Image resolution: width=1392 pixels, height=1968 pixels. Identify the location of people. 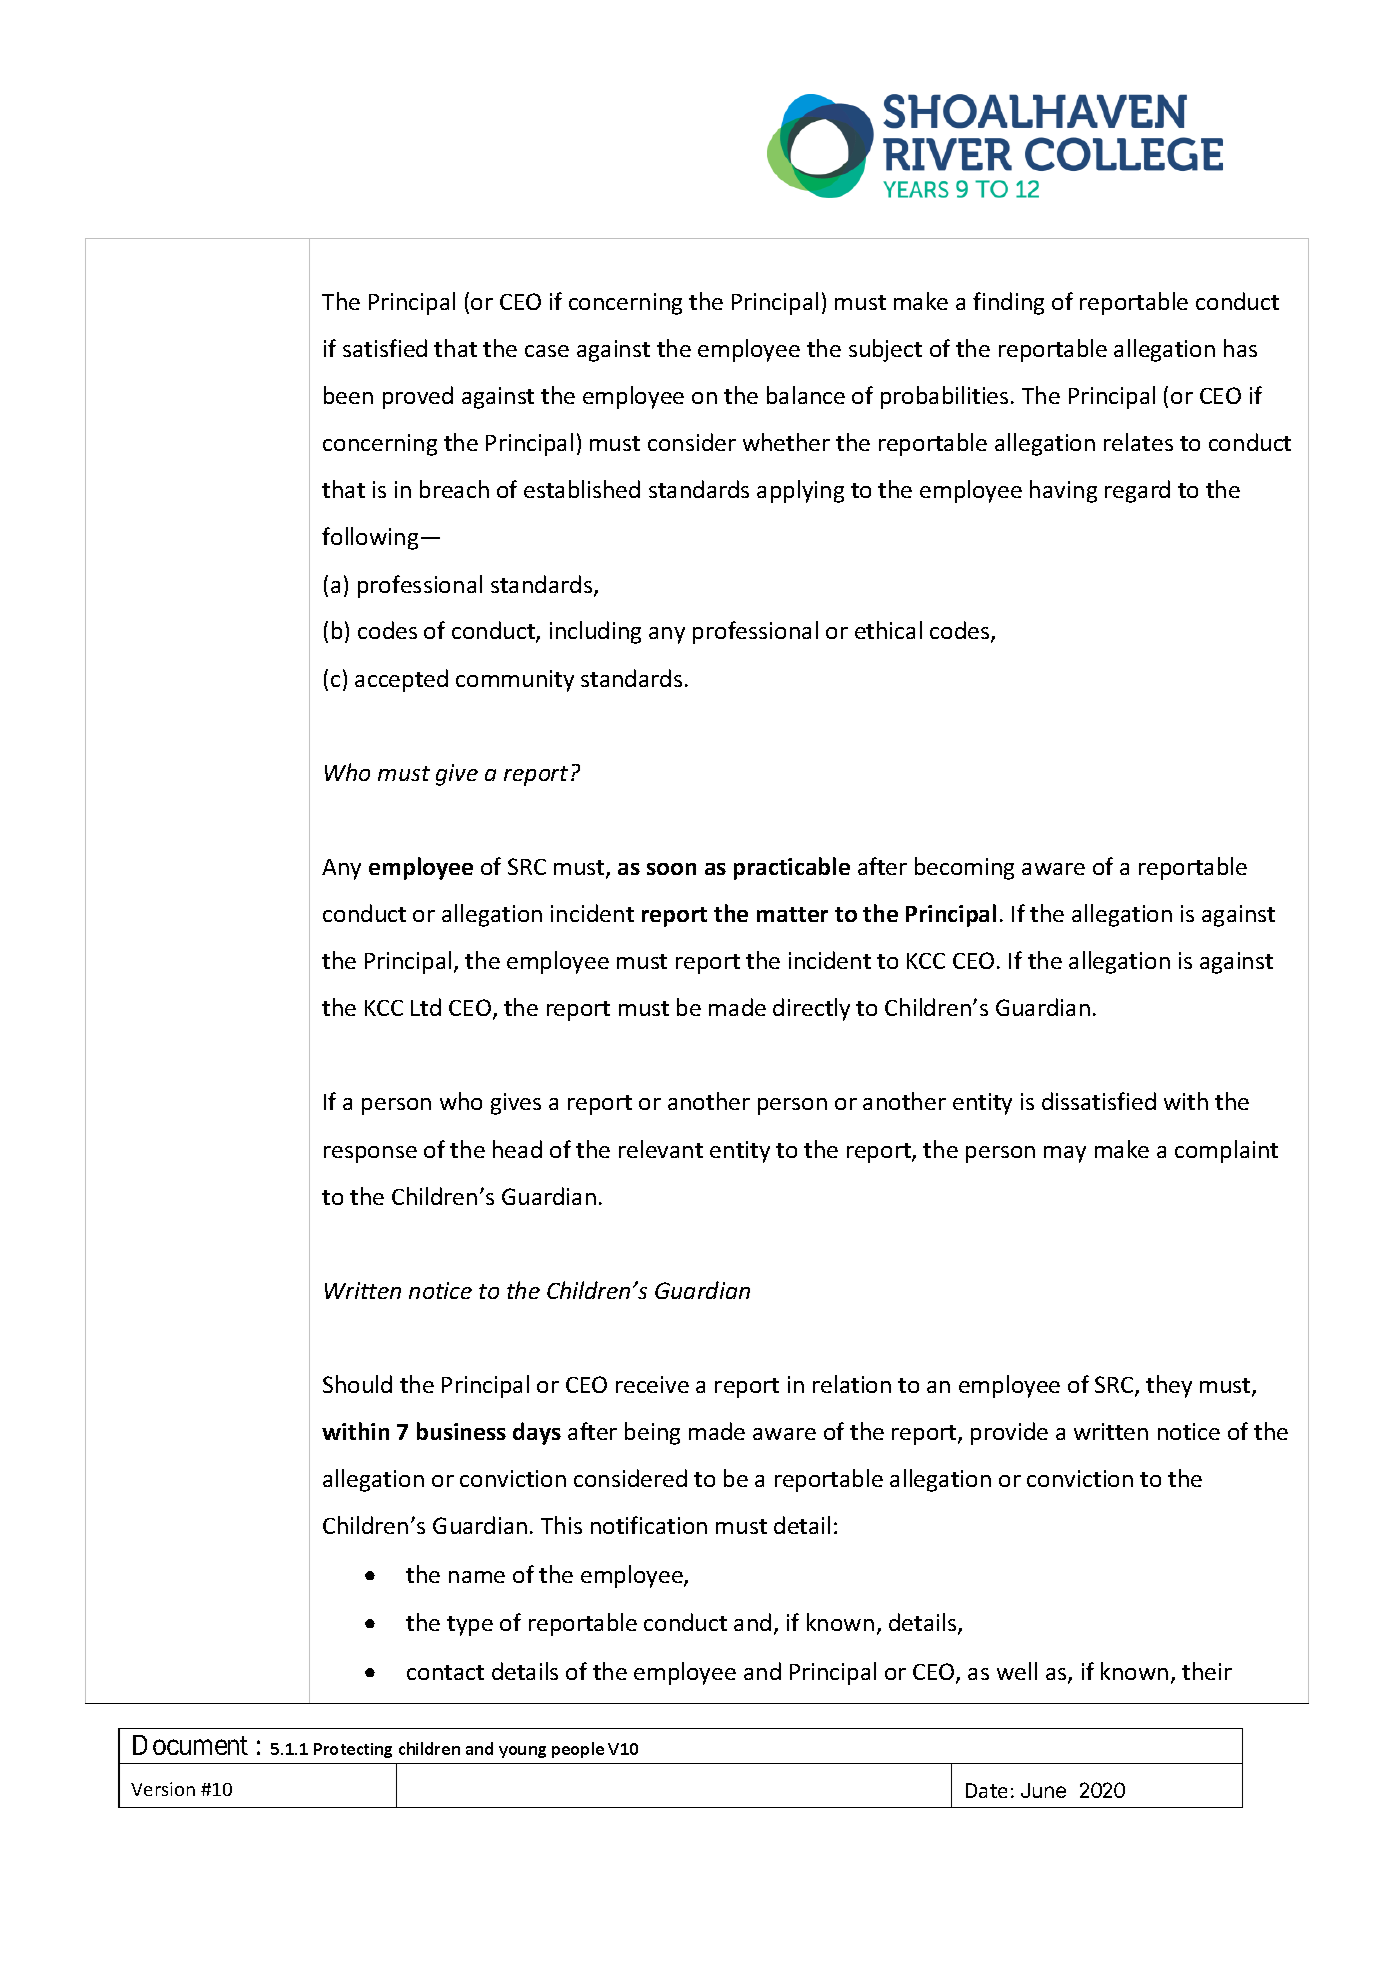
(578, 1750).
